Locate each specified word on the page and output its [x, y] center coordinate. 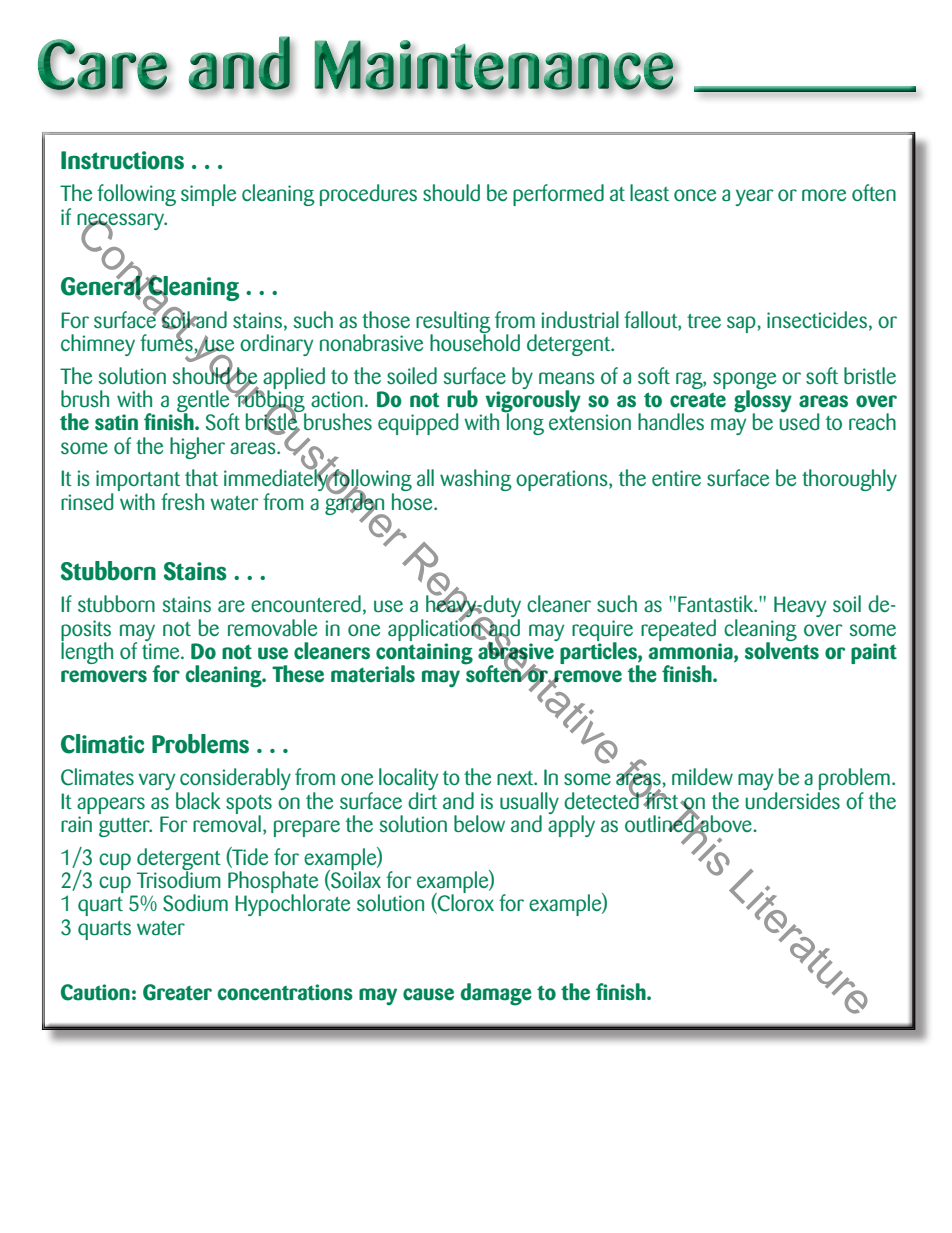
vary [158, 783]
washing [476, 480]
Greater [177, 992]
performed [558, 195]
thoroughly [849, 480]
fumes [167, 342]
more [824, 195]
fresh [182, 502]
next [516, 778]
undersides [792, 799]
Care [103, 65]
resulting [453, 323]
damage [496, 994]
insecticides [817, 320]
